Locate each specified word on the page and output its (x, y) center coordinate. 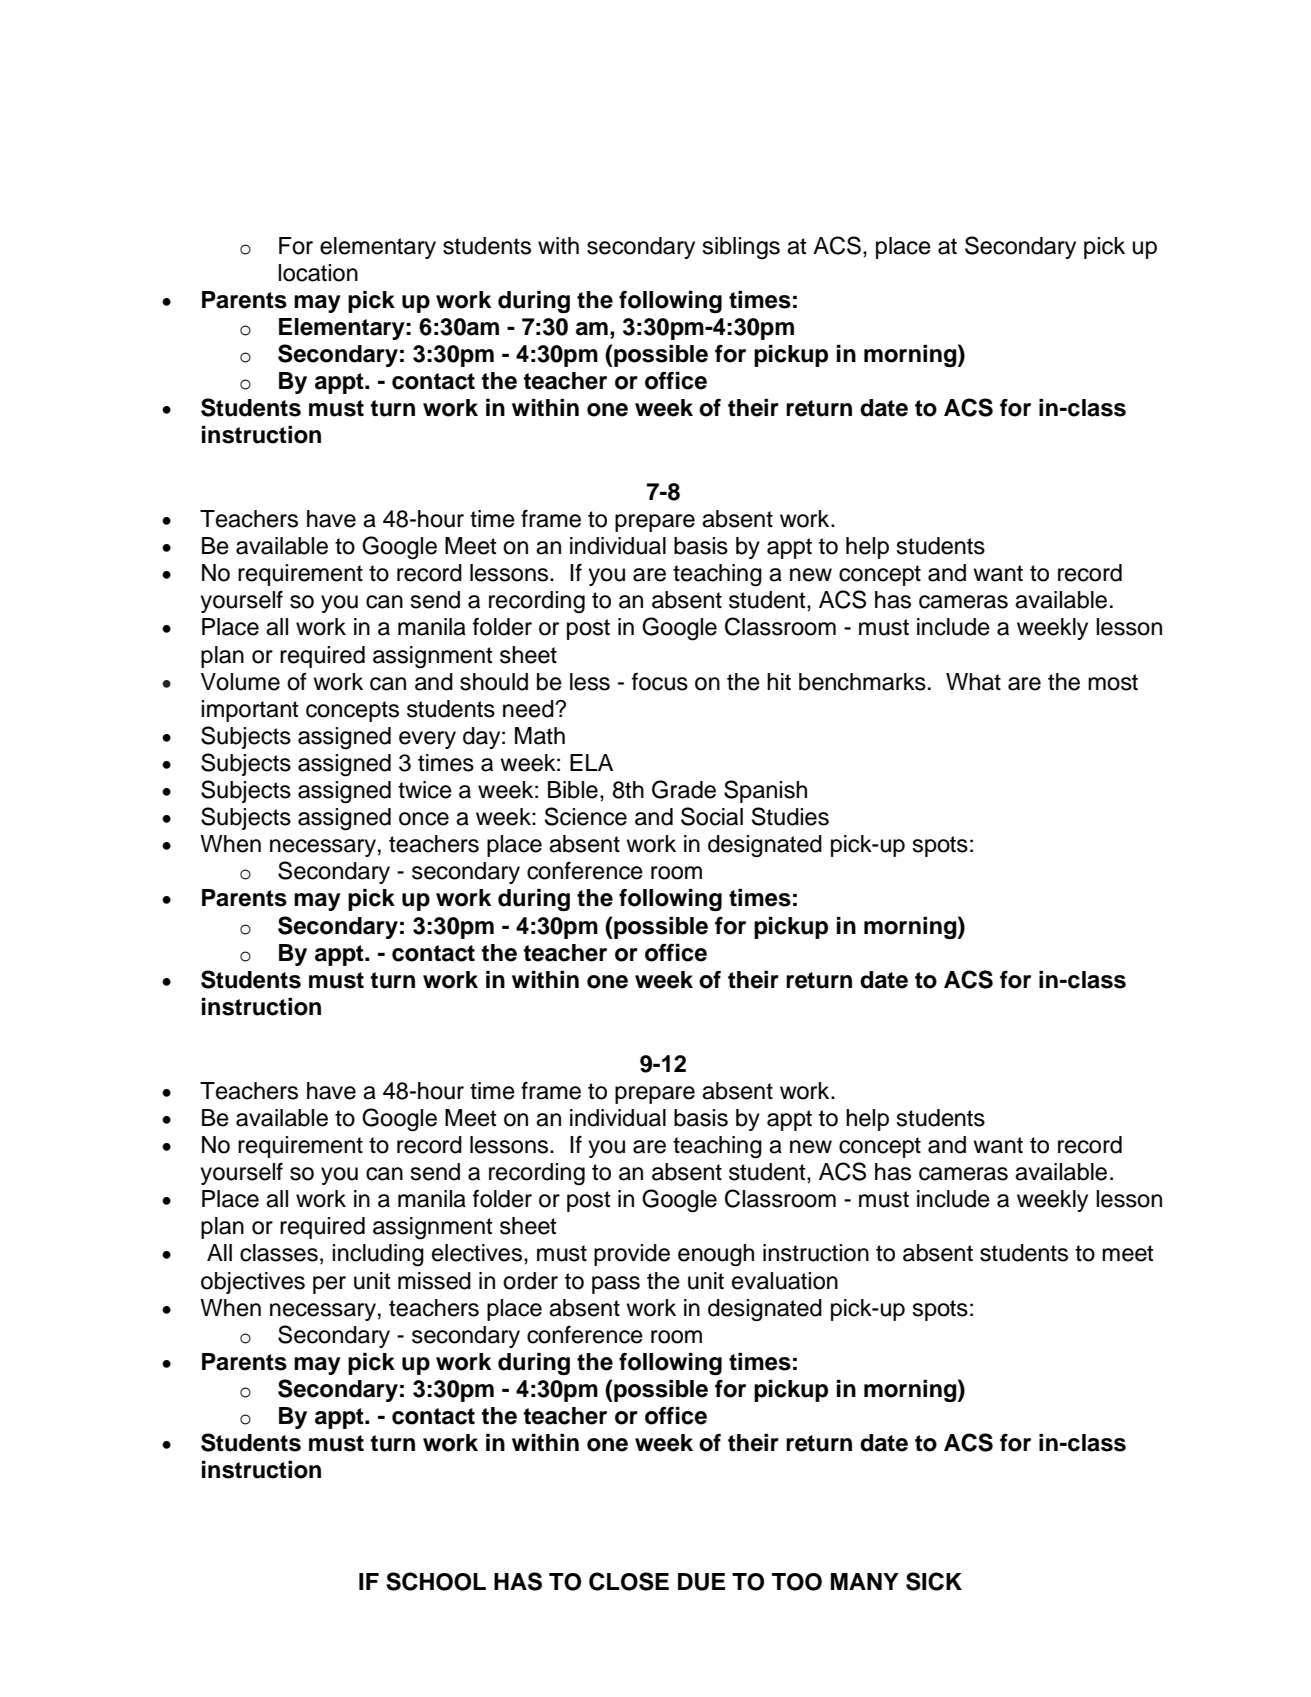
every (427, 740)
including (378, 1255)
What (973, 682)
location (318, 273)
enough (716, 1255)
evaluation (785, 1281)
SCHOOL (436, 1581)
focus (660, 682)
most (1113, 682)
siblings (741, 248)
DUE (701, 1582)
